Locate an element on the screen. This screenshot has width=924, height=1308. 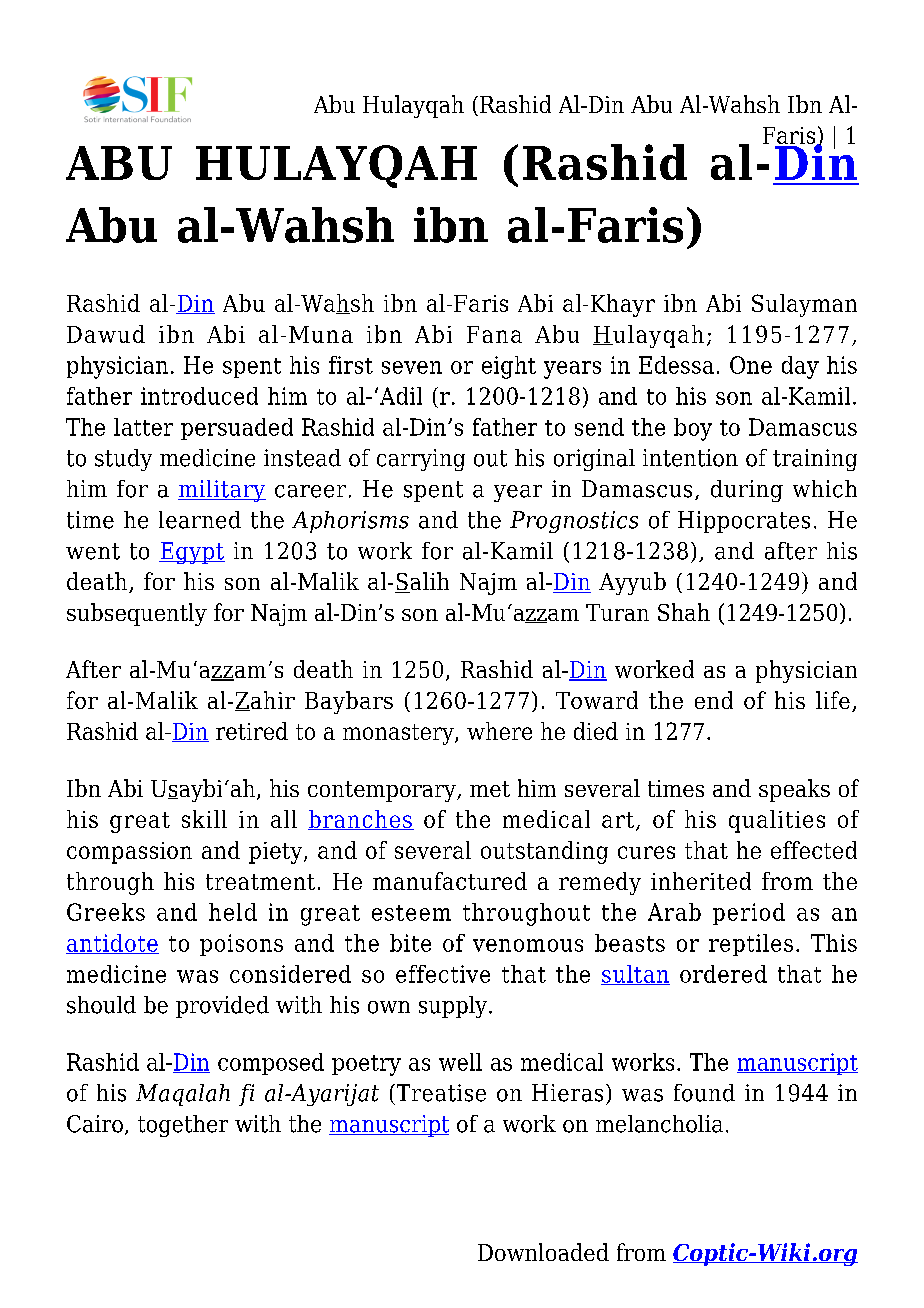
found is located at coordinates (704, 1093).
